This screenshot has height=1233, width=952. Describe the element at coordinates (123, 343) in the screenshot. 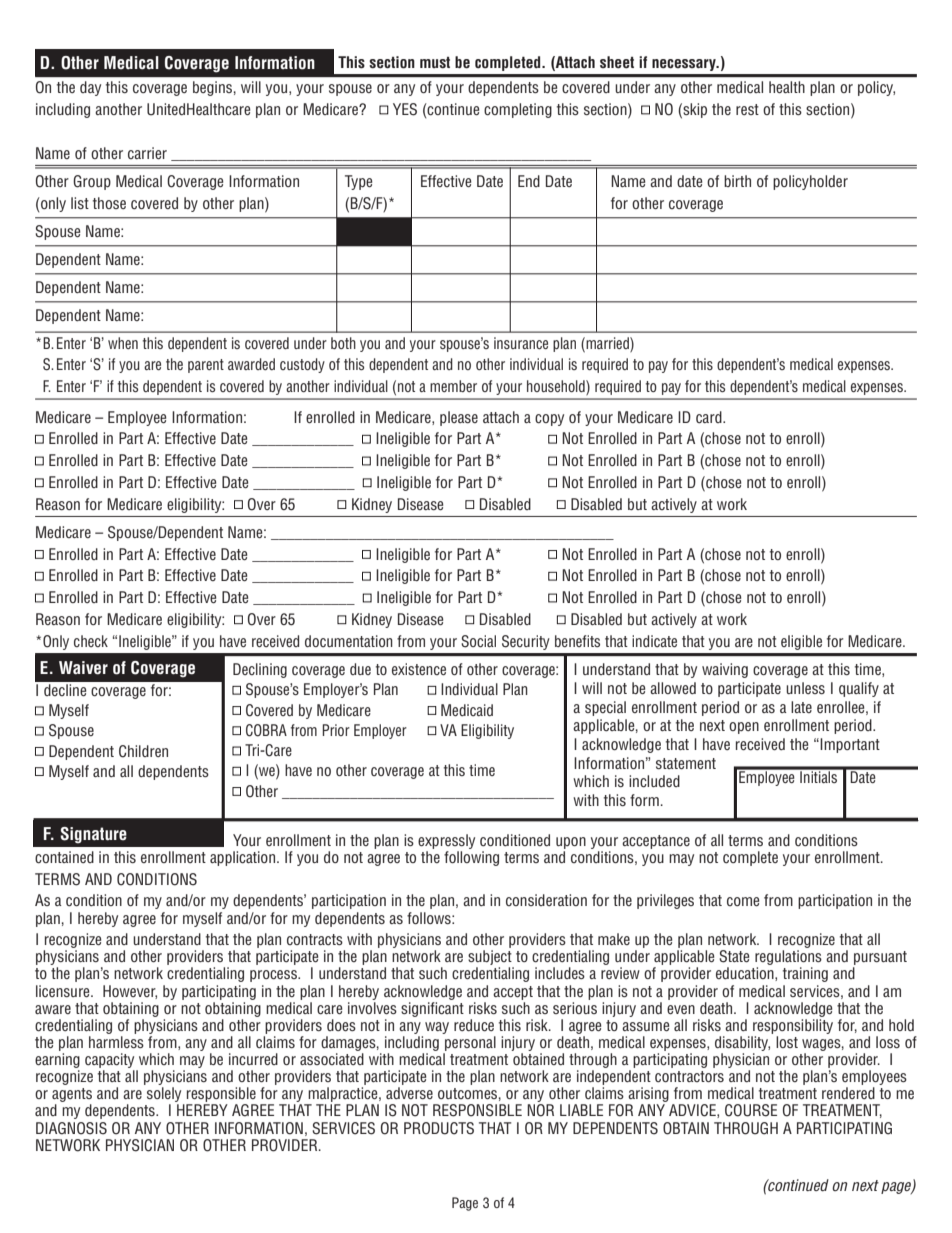

I see `when` at that location.
